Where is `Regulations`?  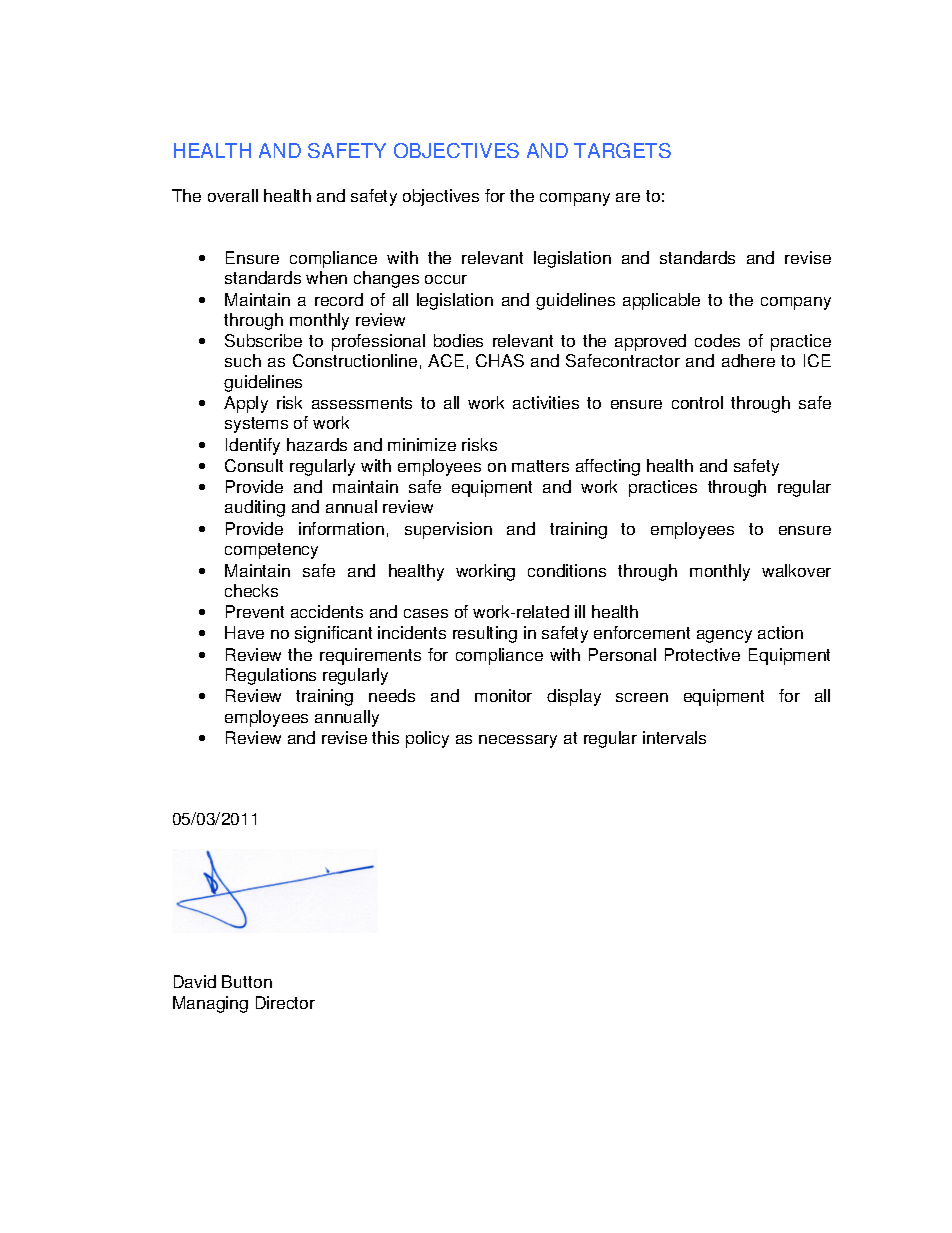 Regulations is located at coordinates (271, 676).
